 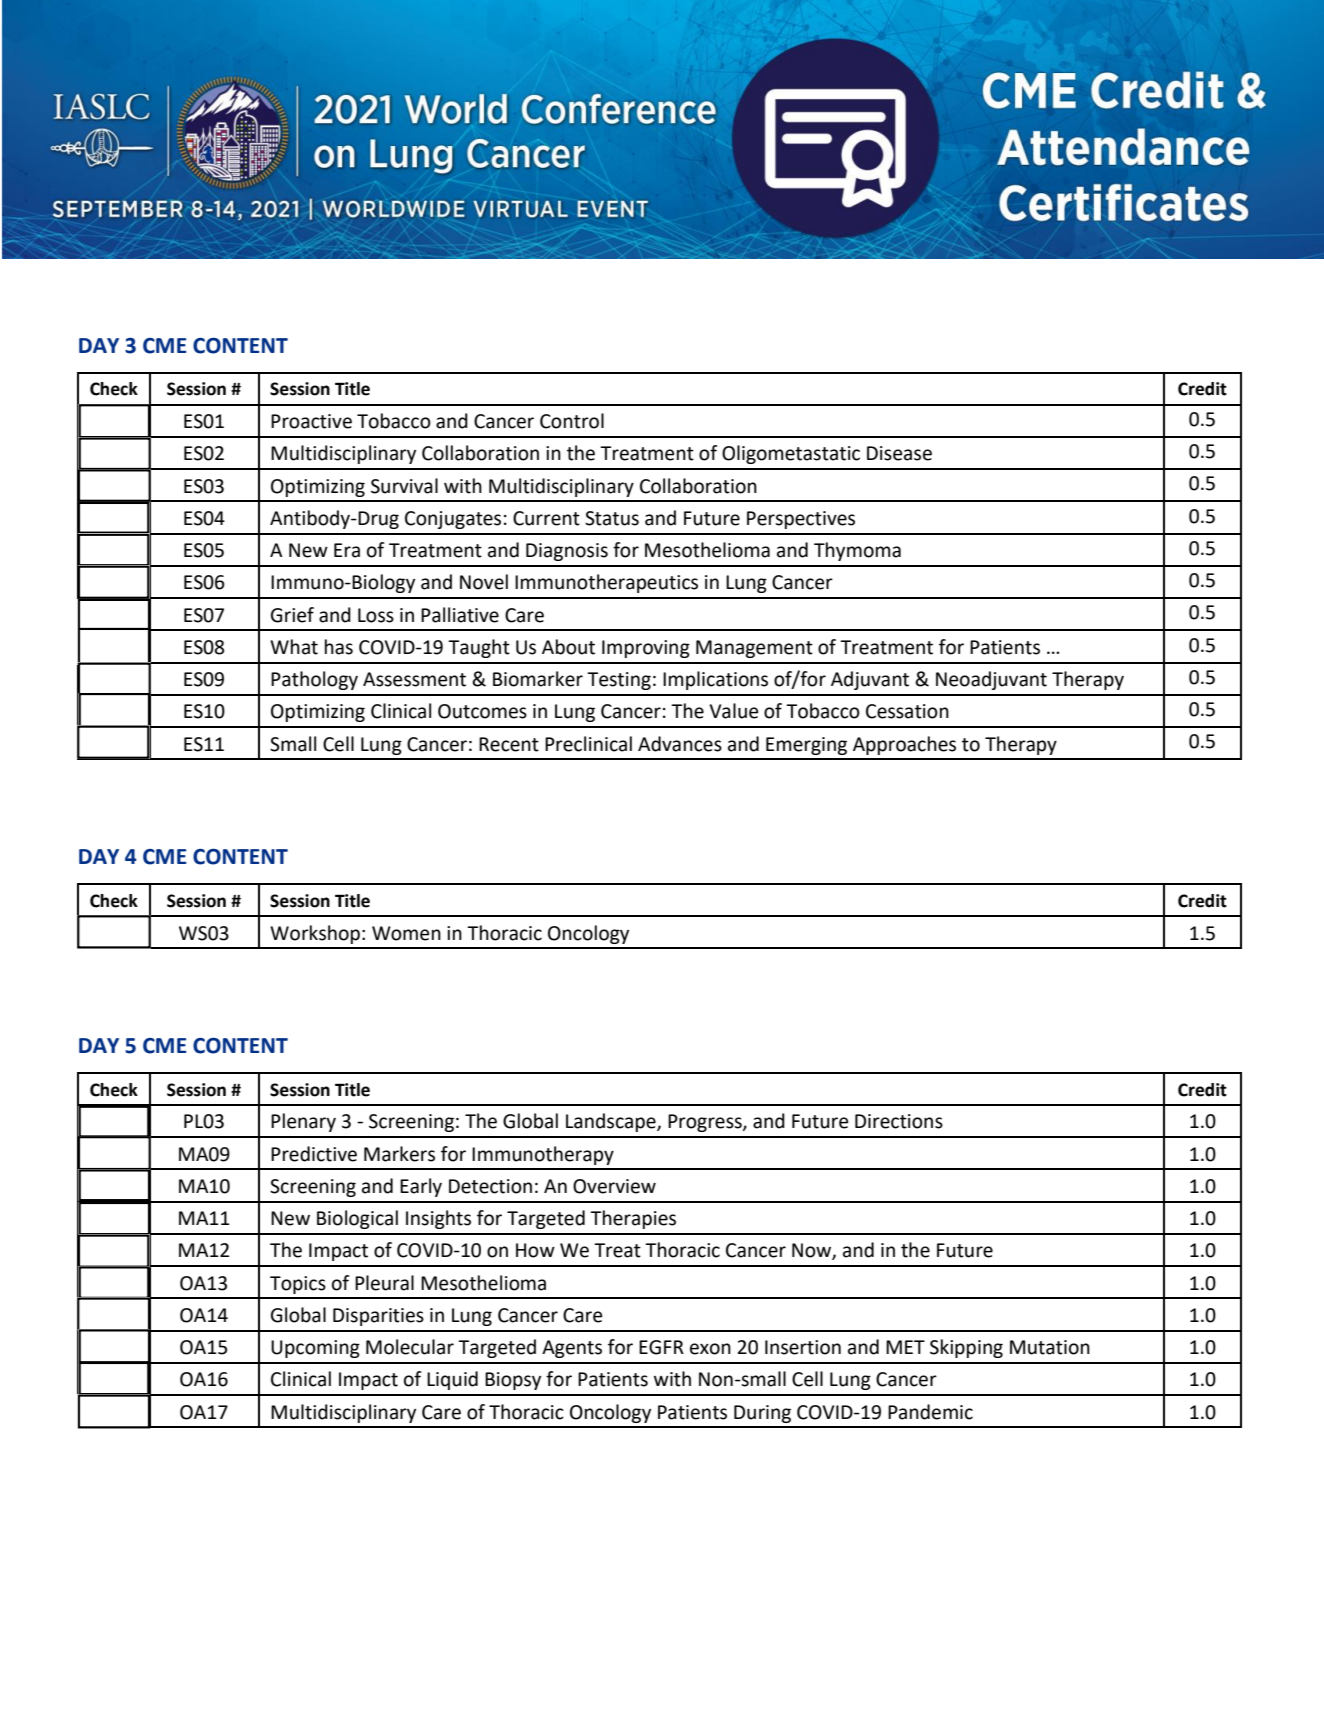 What do you see at coordinates (414, 679) in the screenshot?
I see `Assessment` at bounding box center [414, 679].
